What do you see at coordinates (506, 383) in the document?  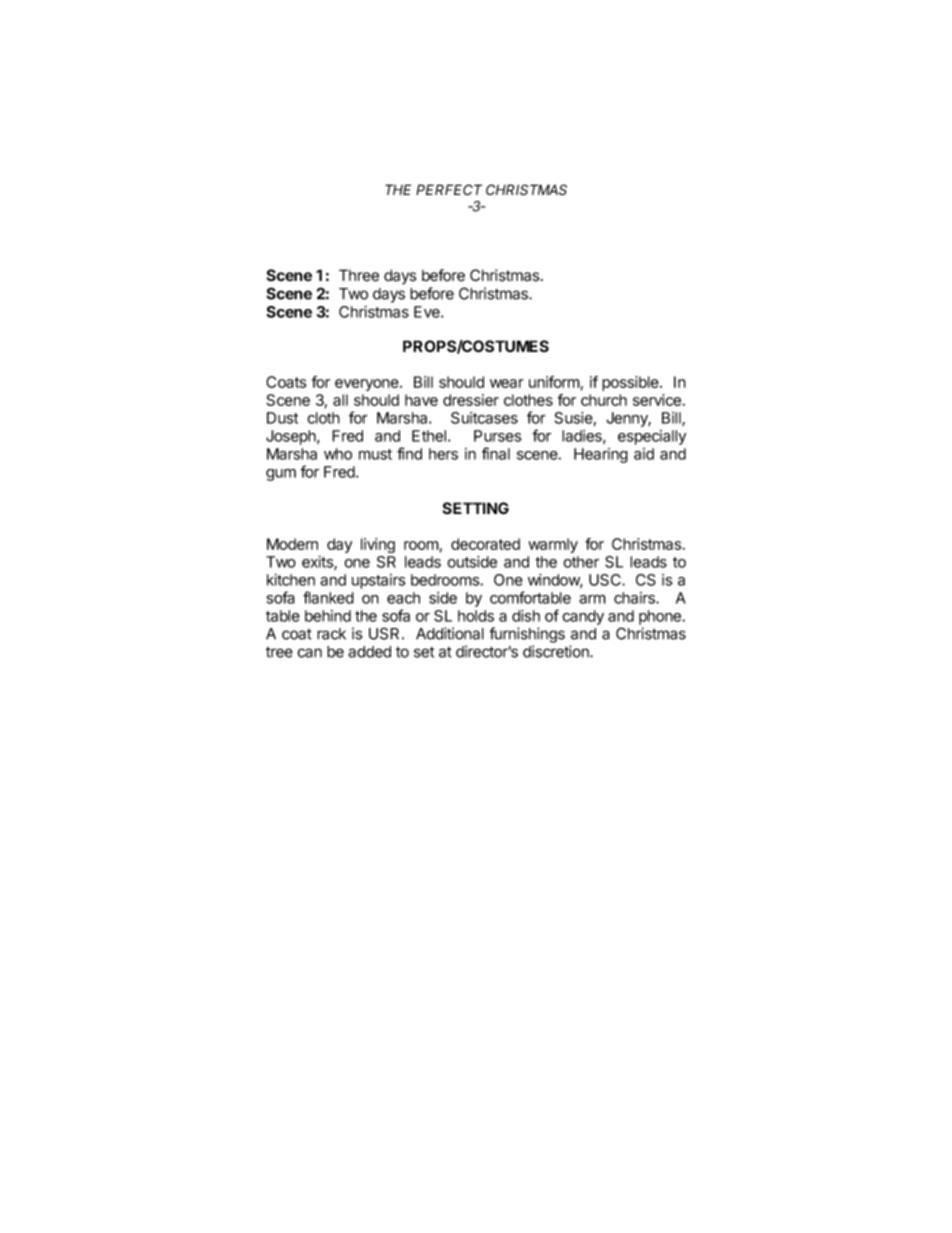 I see `wear` at bounding box center [506, 383].
